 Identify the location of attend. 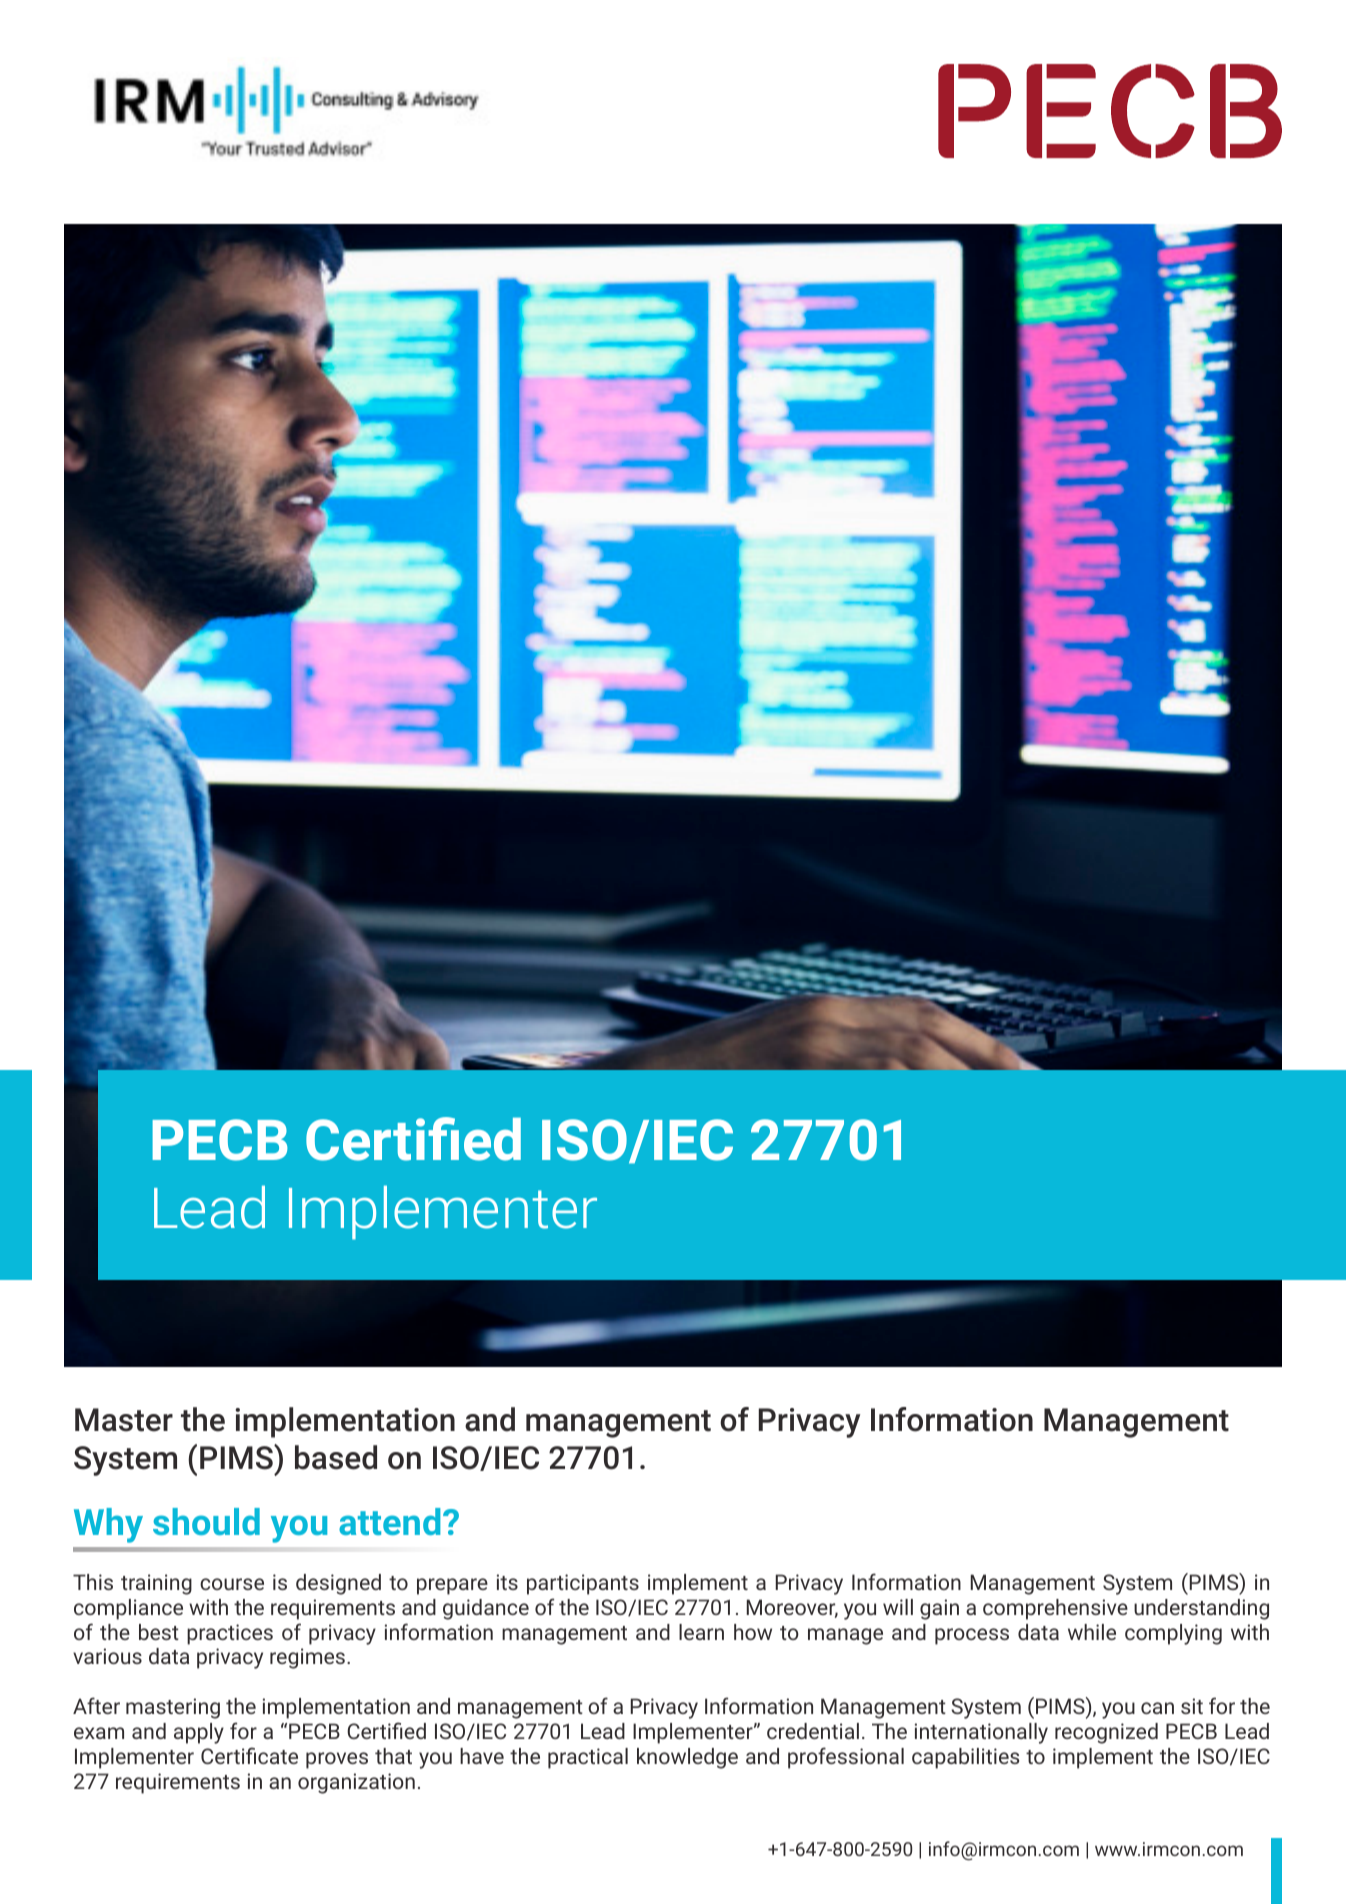
(389, 1521).
